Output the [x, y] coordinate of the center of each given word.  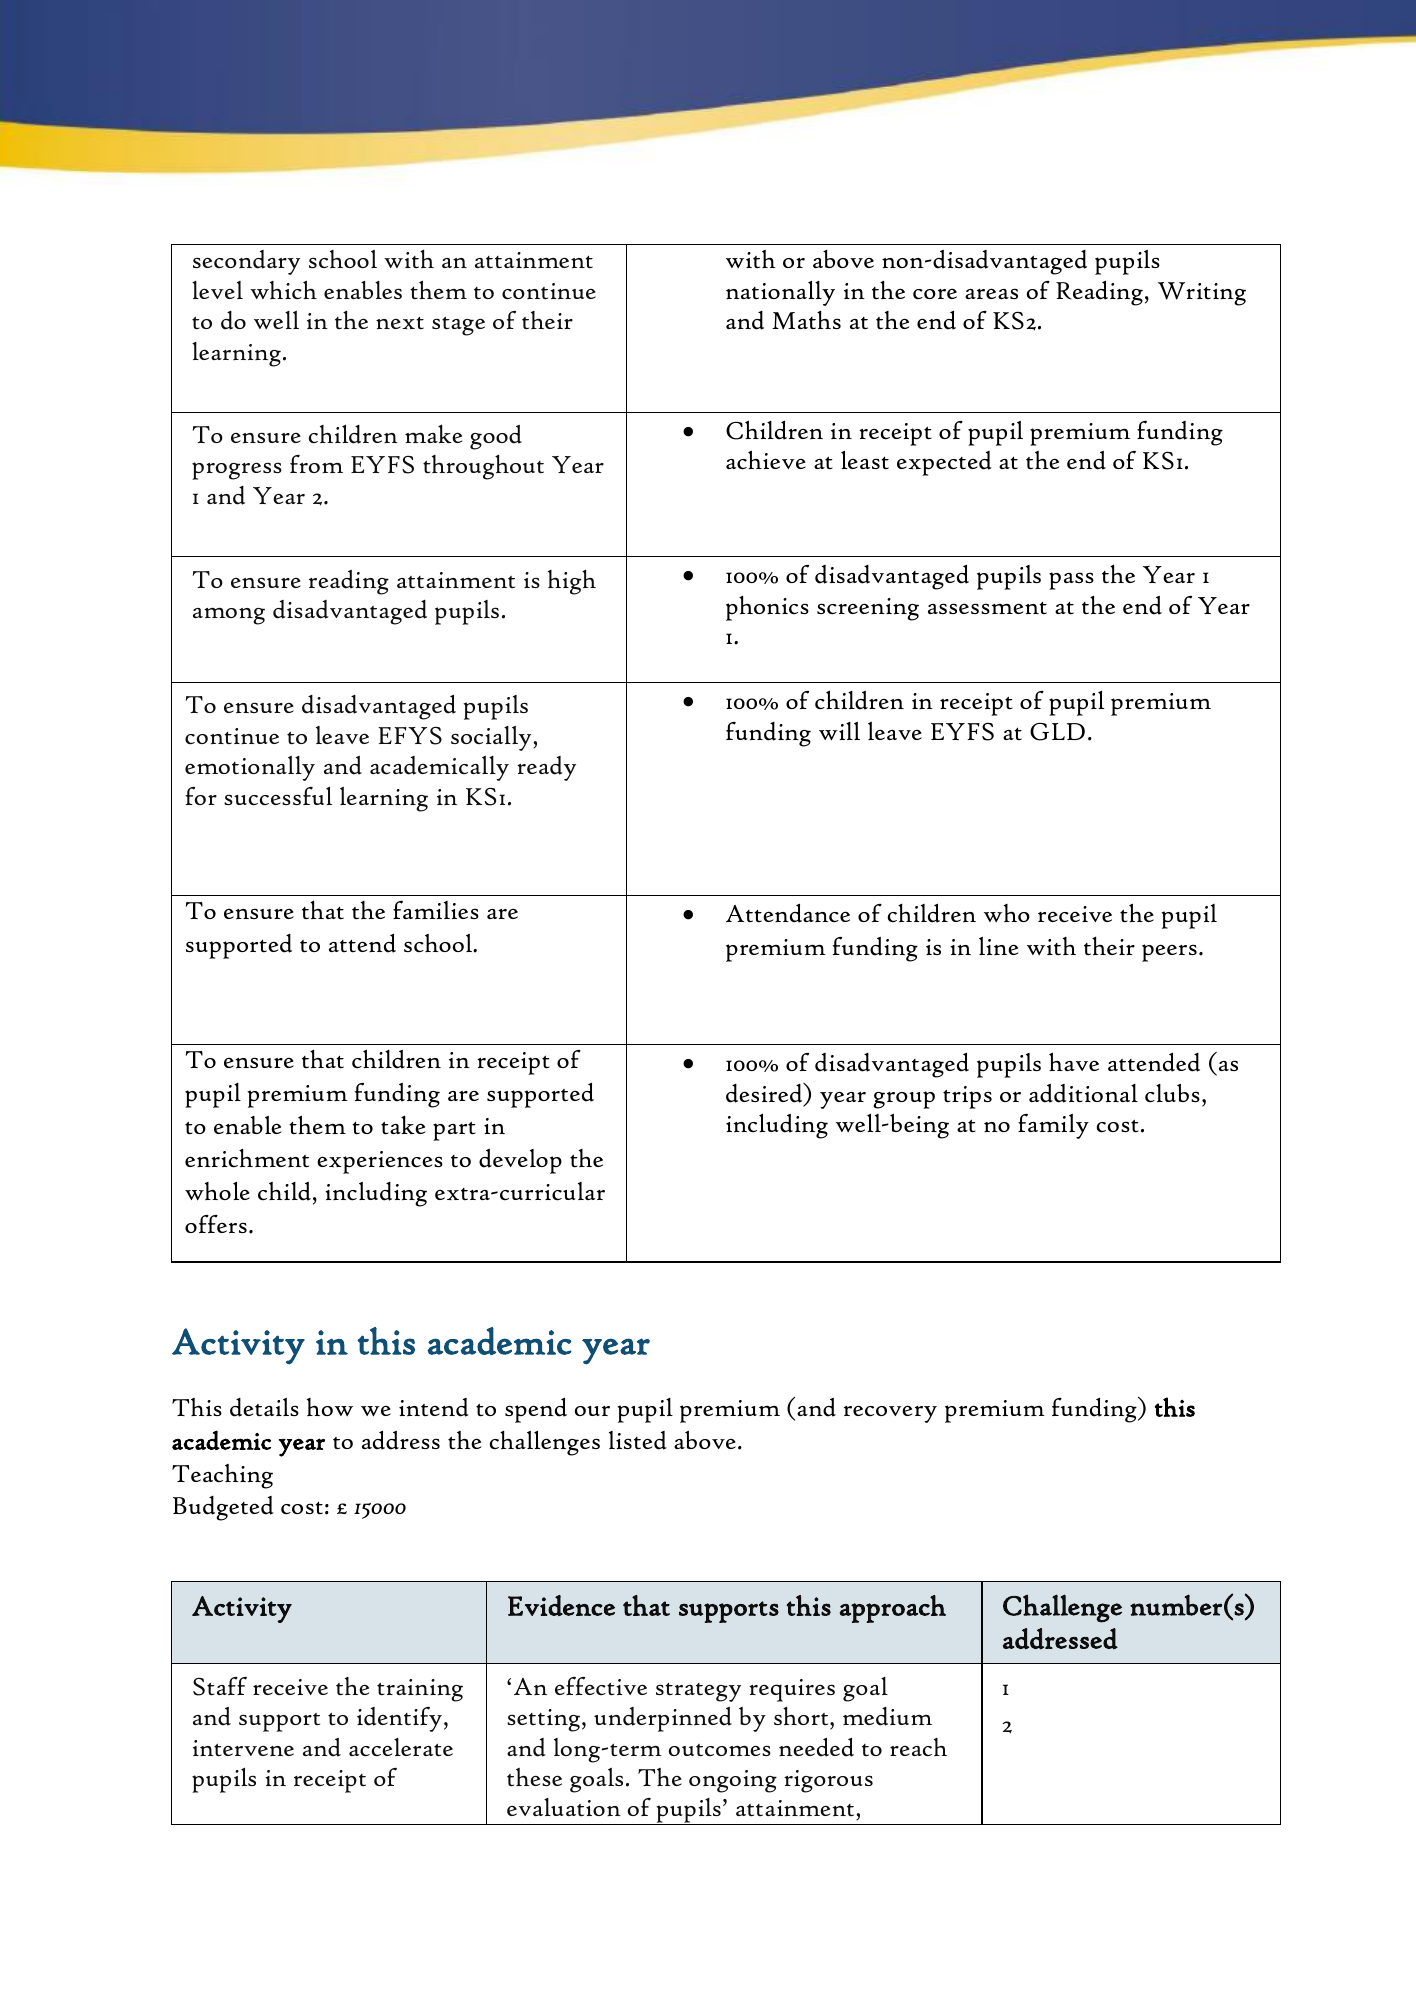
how [330, 1407]
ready [546, 768]
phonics [767, 608]
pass [1071, 581]
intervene [243, 1748]
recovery [890, 1414]
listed [638, 1440]
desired [765, 1094]
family [1053, 1126]
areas [991, 293]
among [229, 616]
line [998, 946]
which [283, 290]
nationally [780, 293]
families [436, 910]
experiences [380, 1162]
